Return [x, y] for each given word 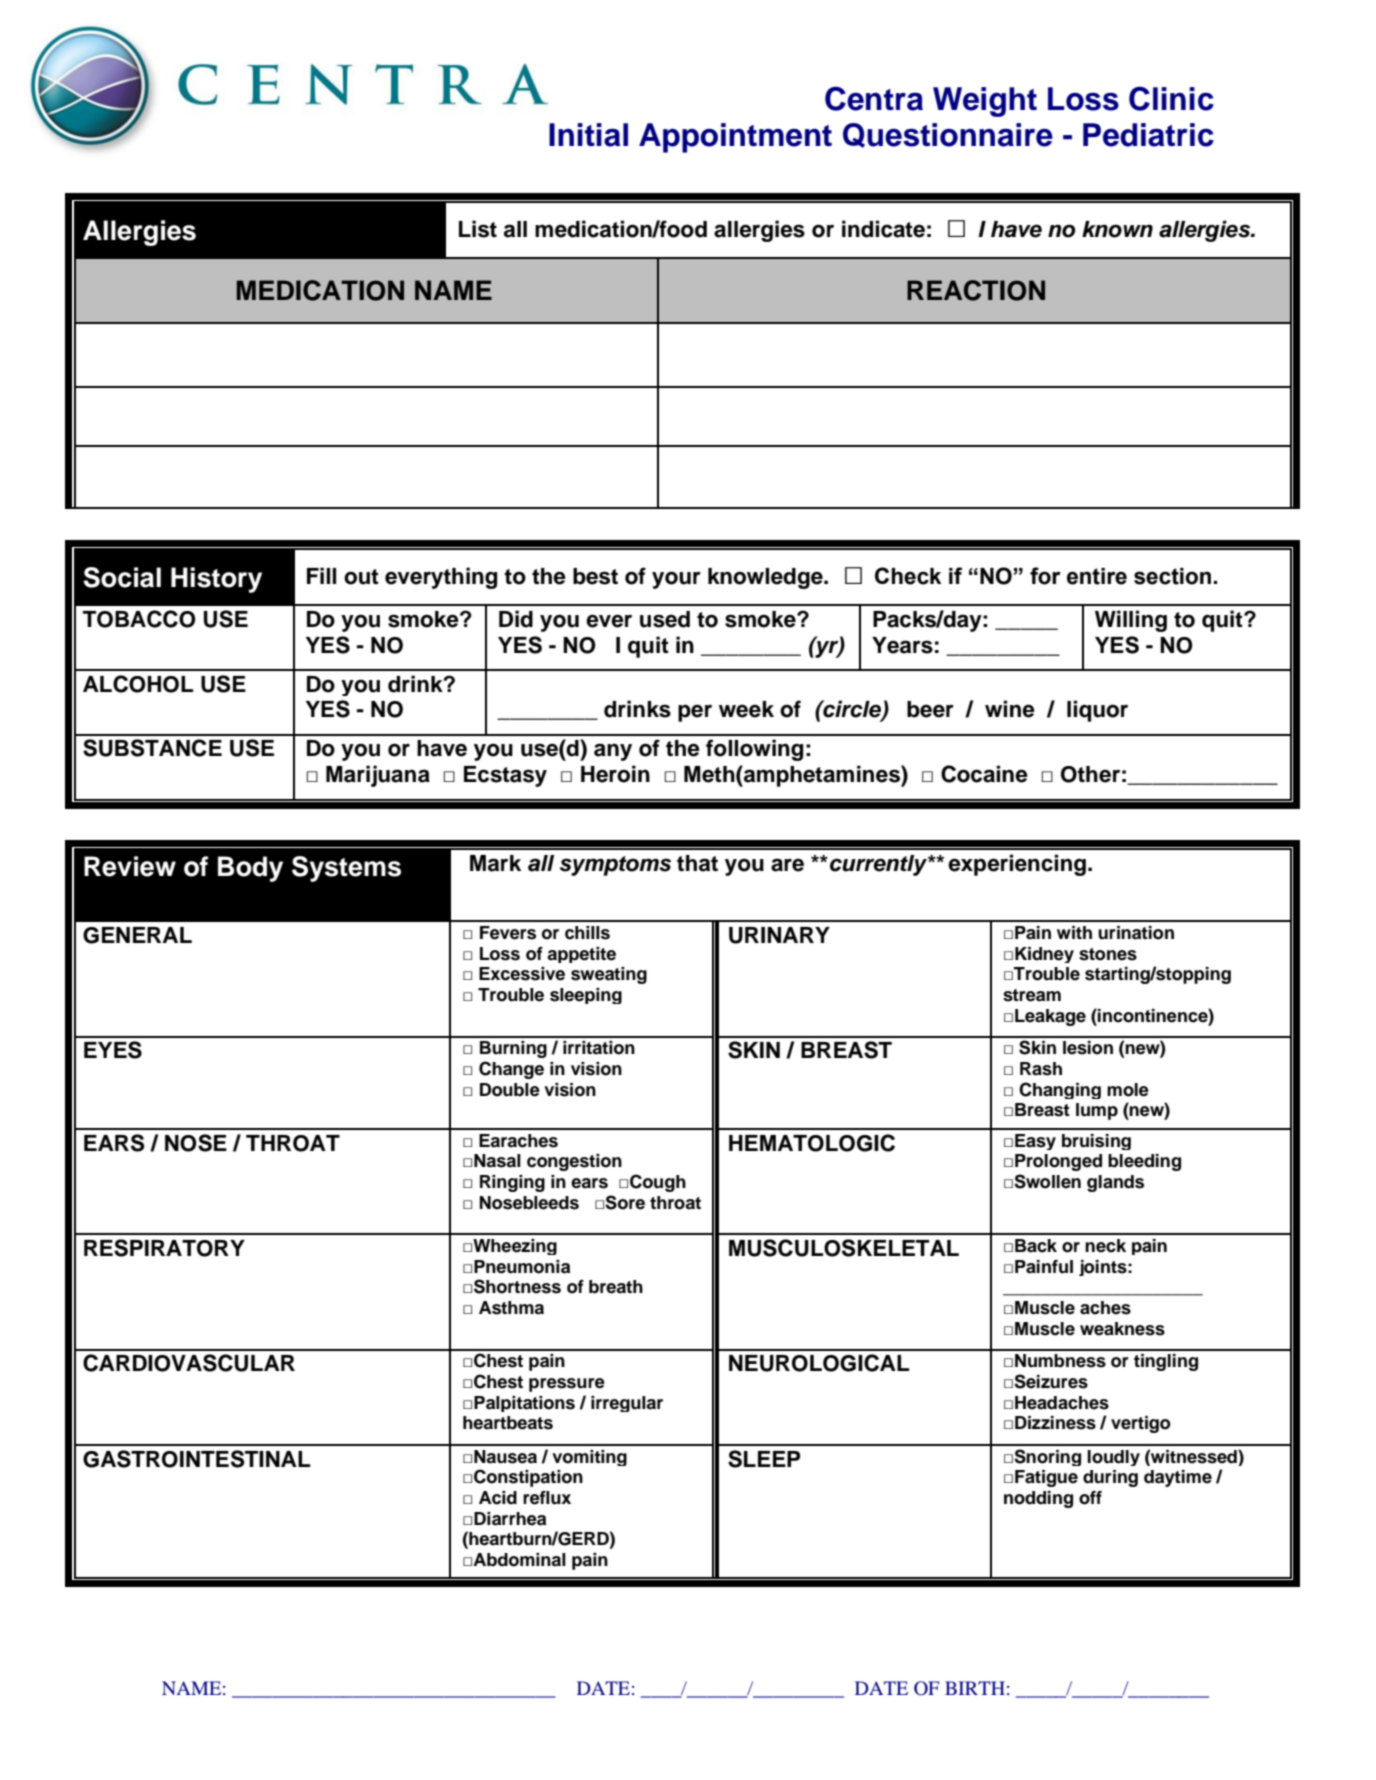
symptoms [615, 866]
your [676, 580]
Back [1036, 1246]
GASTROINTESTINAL [196, 1459]
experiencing [1017, 865]
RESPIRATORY [164, 1248]
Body [250, 869]
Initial [588, 135]
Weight [985, 102]
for [1045, 576]
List [478, 229]
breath [616, 1287]
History [216, 580]
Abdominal [519, 1560]
